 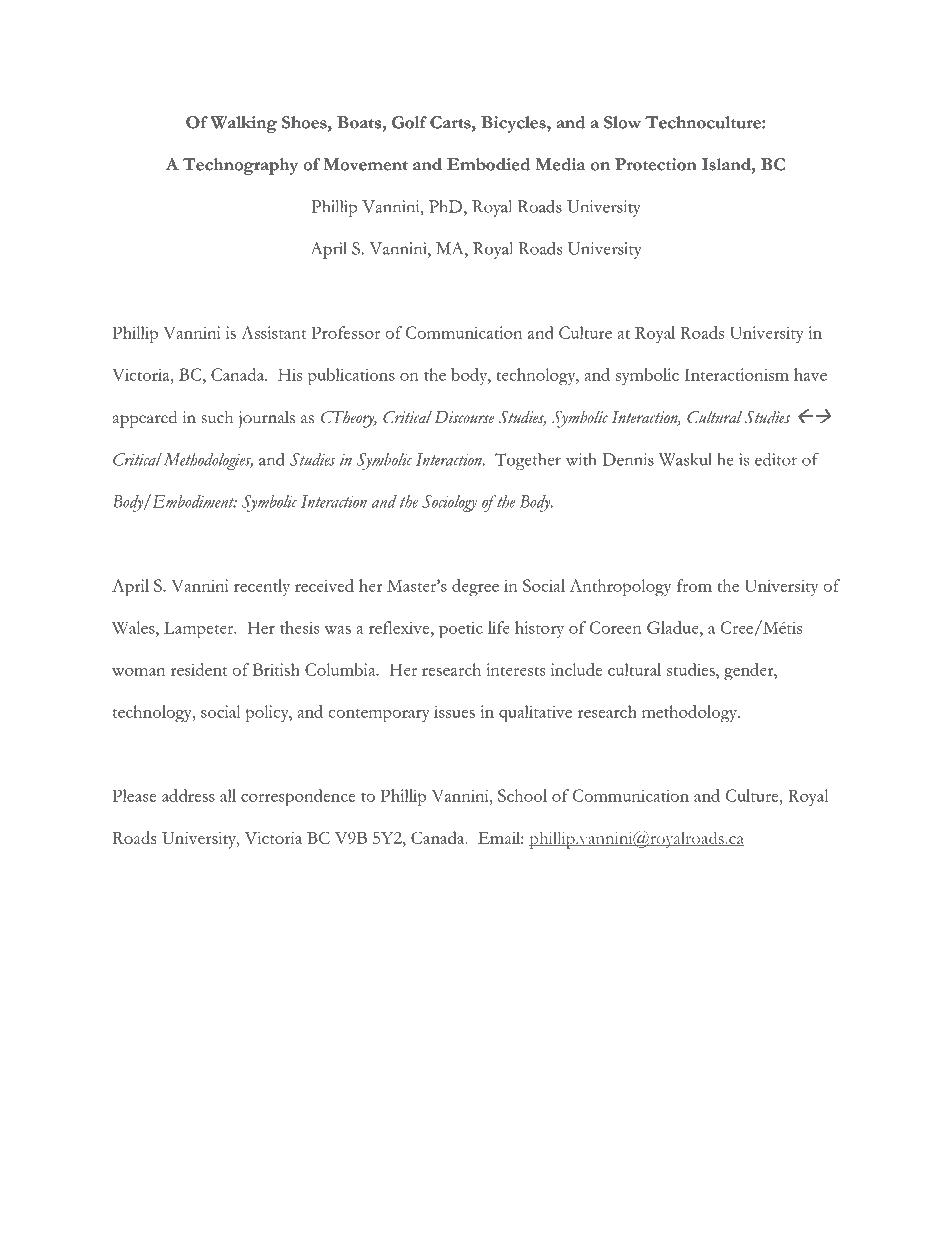 What do you see at coordinates (488, 164) in the page?
I see `Embodied` at bounding box center [488, 164].
